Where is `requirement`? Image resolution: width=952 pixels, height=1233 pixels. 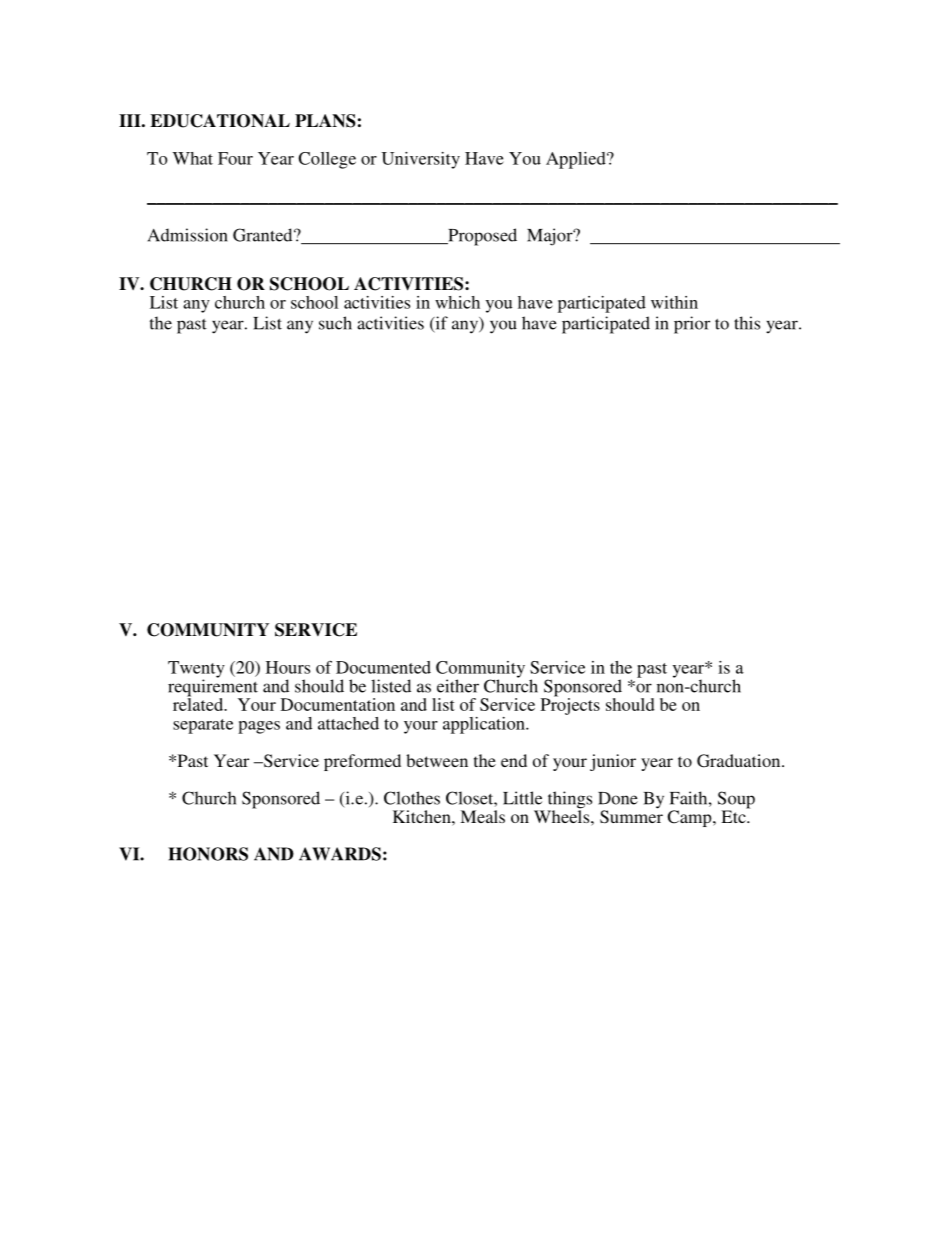
requirement is located at coordinates (213, 688).
